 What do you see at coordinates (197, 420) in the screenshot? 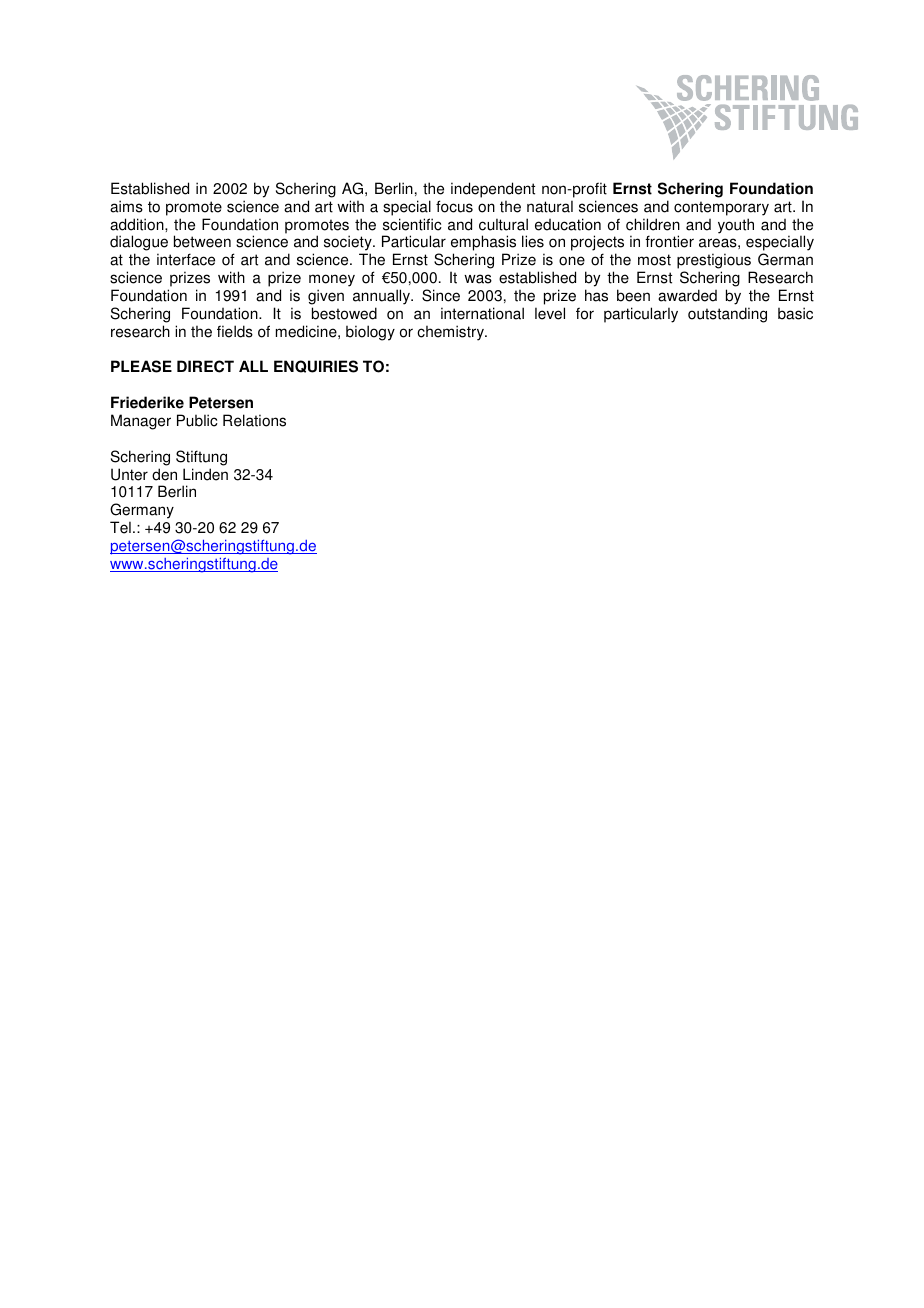
I see `Public` at bounding box center [197, 420].
